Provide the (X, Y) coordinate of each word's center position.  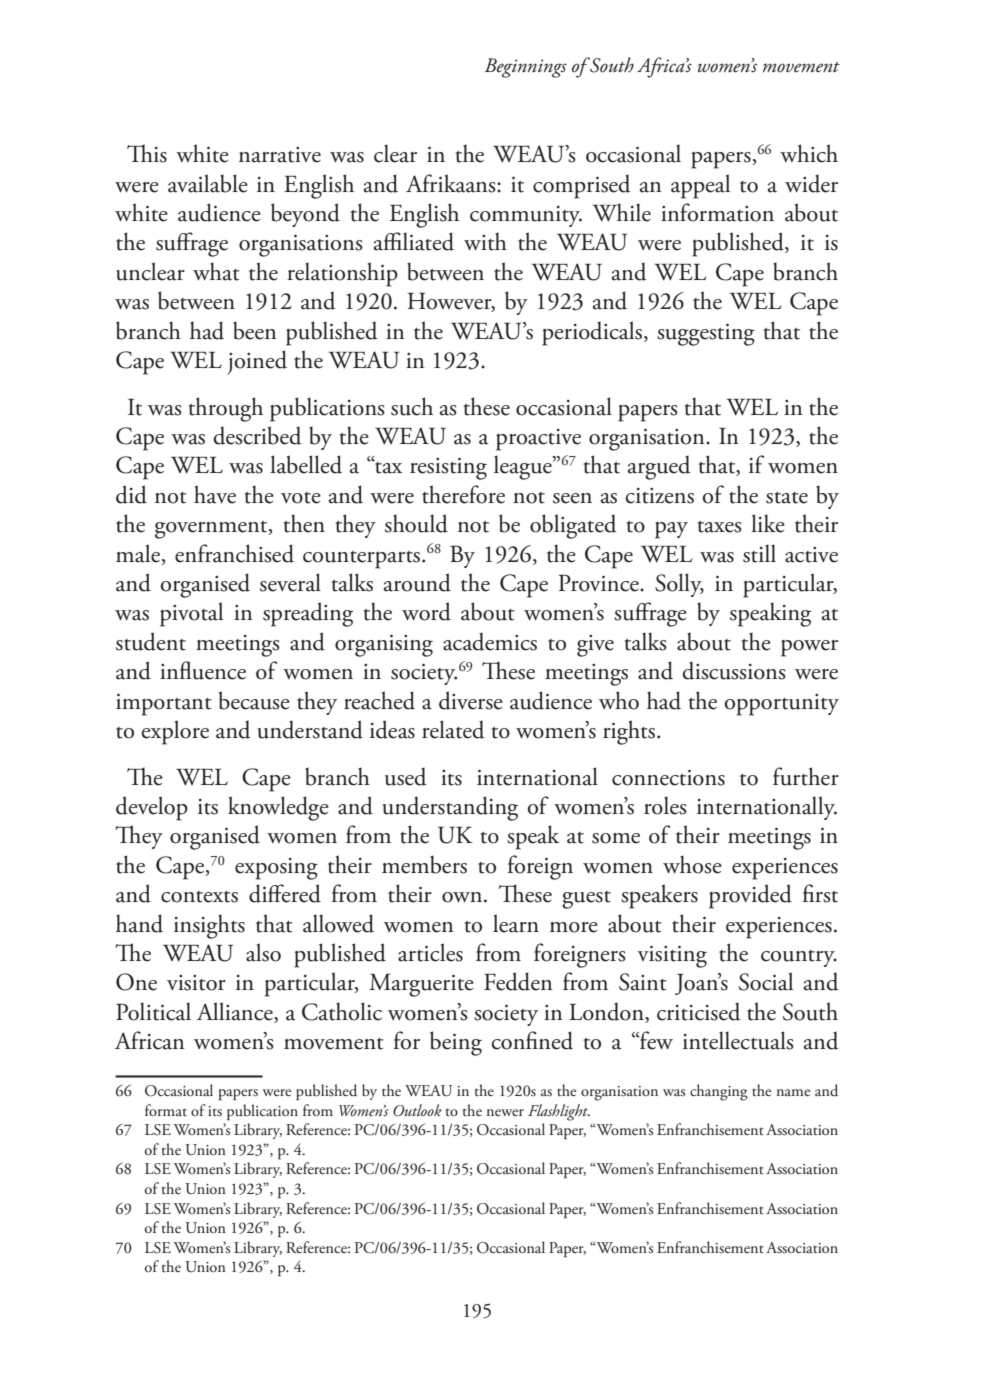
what (216, 271)
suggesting (706, 334)
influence (203, 670)
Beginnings (526, 68)
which (809, 153)
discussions (734, 670)
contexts (199, 897)
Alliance (236, 1011)
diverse (471, 700)
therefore (463, 494)
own (463, 897)
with (485, 241)
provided (750, 896)
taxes (720, 527)
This (147, 153)
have (215, 494)
